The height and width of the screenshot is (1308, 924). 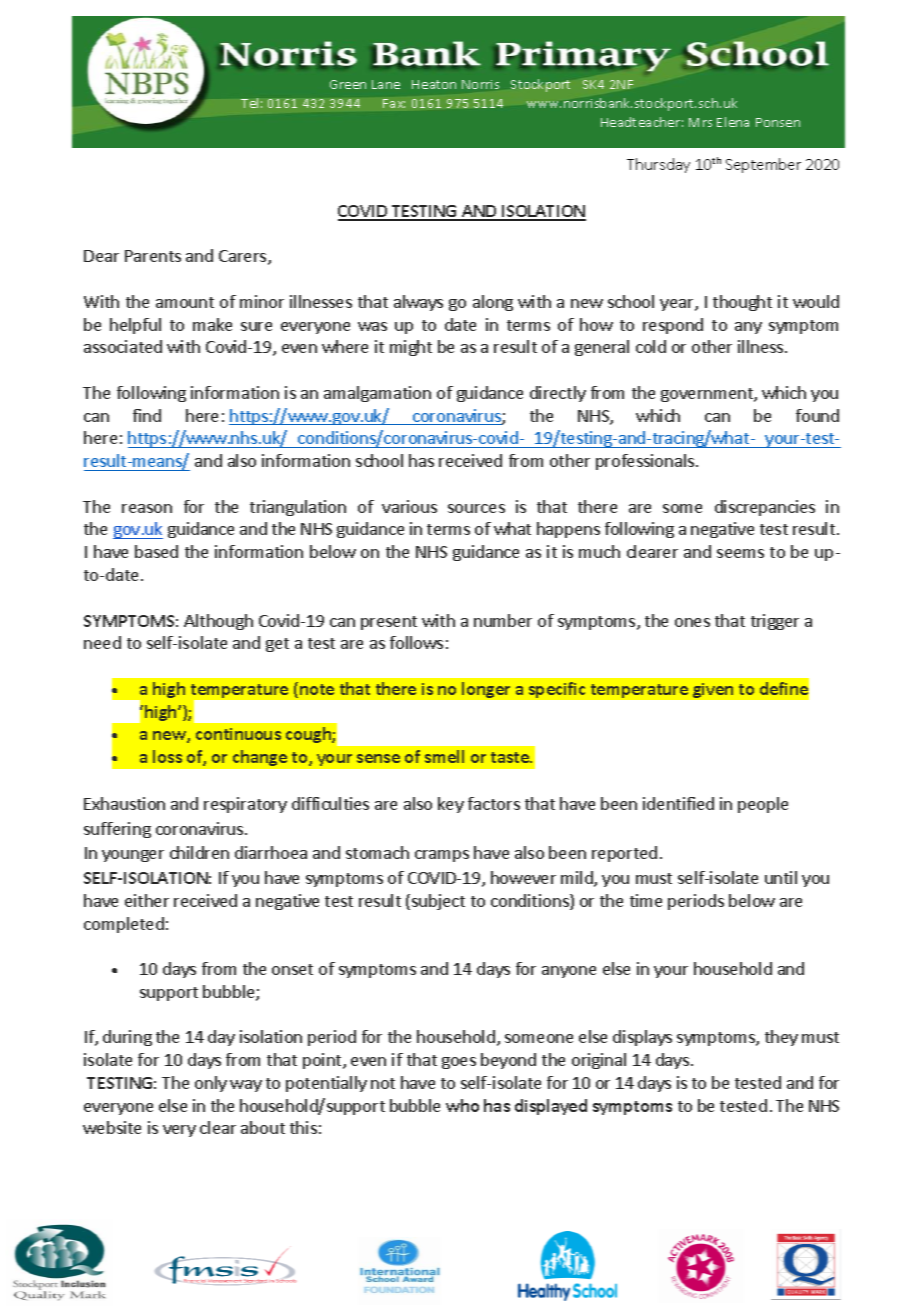 What do you see at coordinates (733, 122) in the screenshot?
I see `Elena` at bounding box center [733, 122].
